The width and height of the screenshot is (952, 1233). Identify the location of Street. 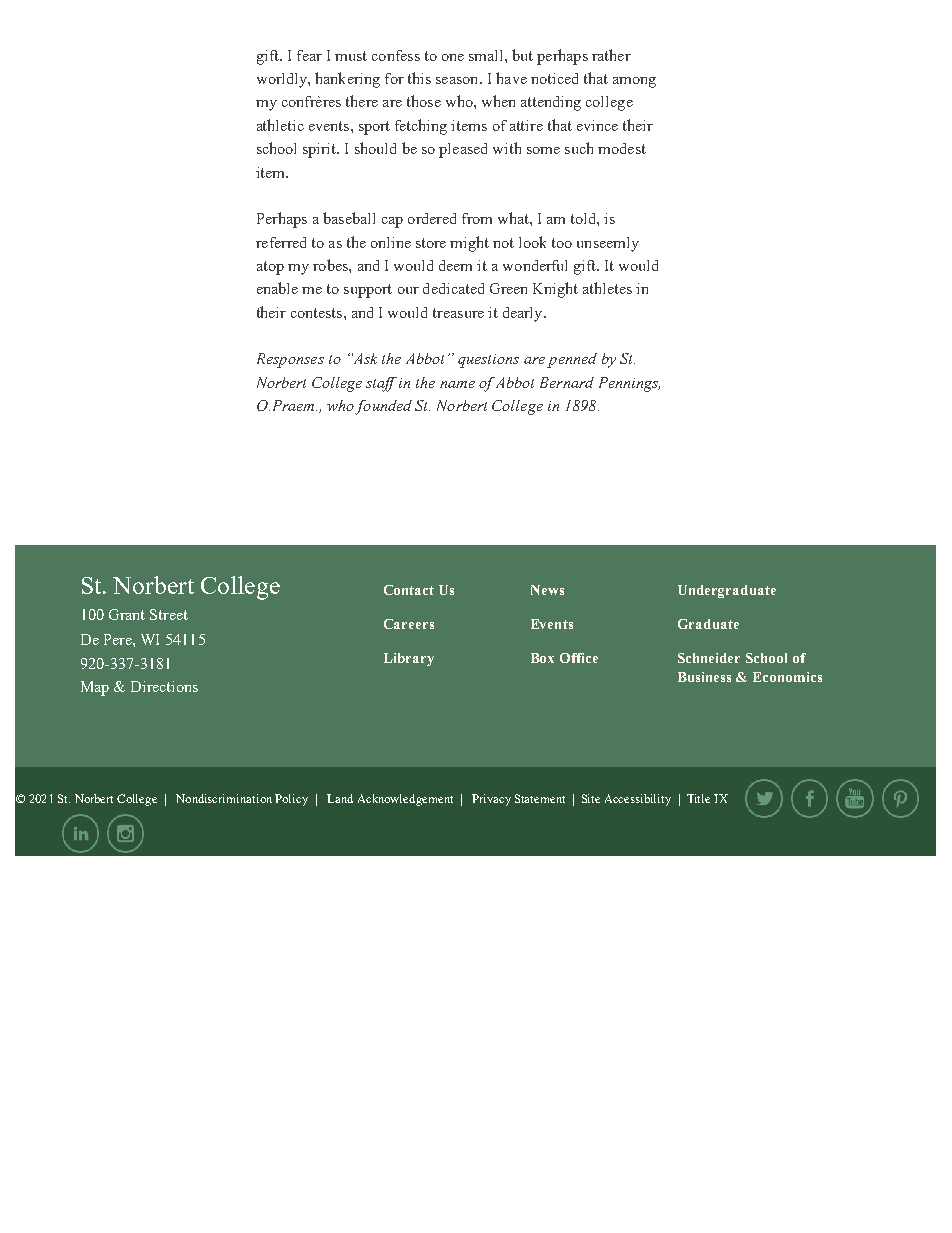
(169, 614).
